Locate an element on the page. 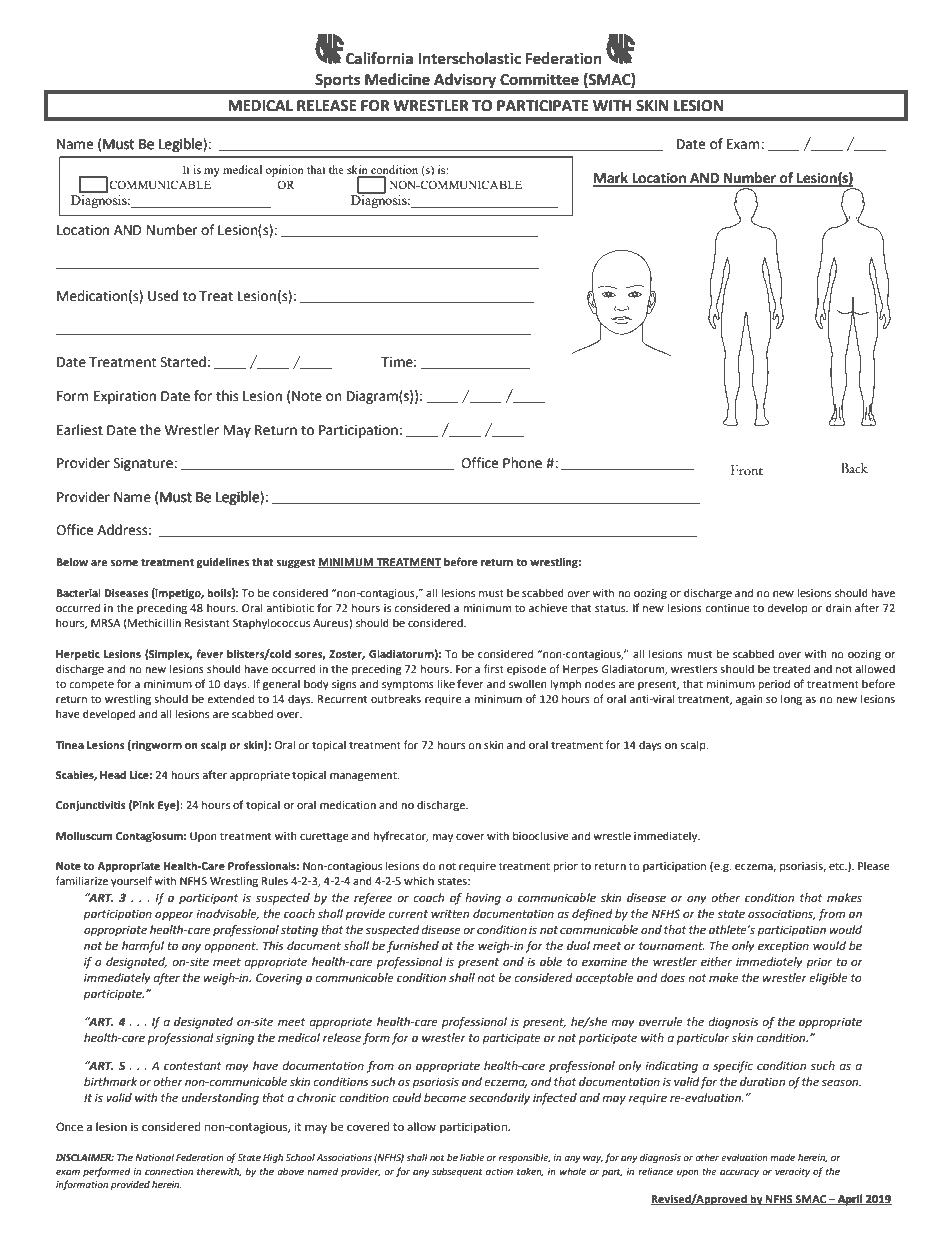 The width and height of the image is (952, 1233). Medicine is located at coordinates (397, 79).
